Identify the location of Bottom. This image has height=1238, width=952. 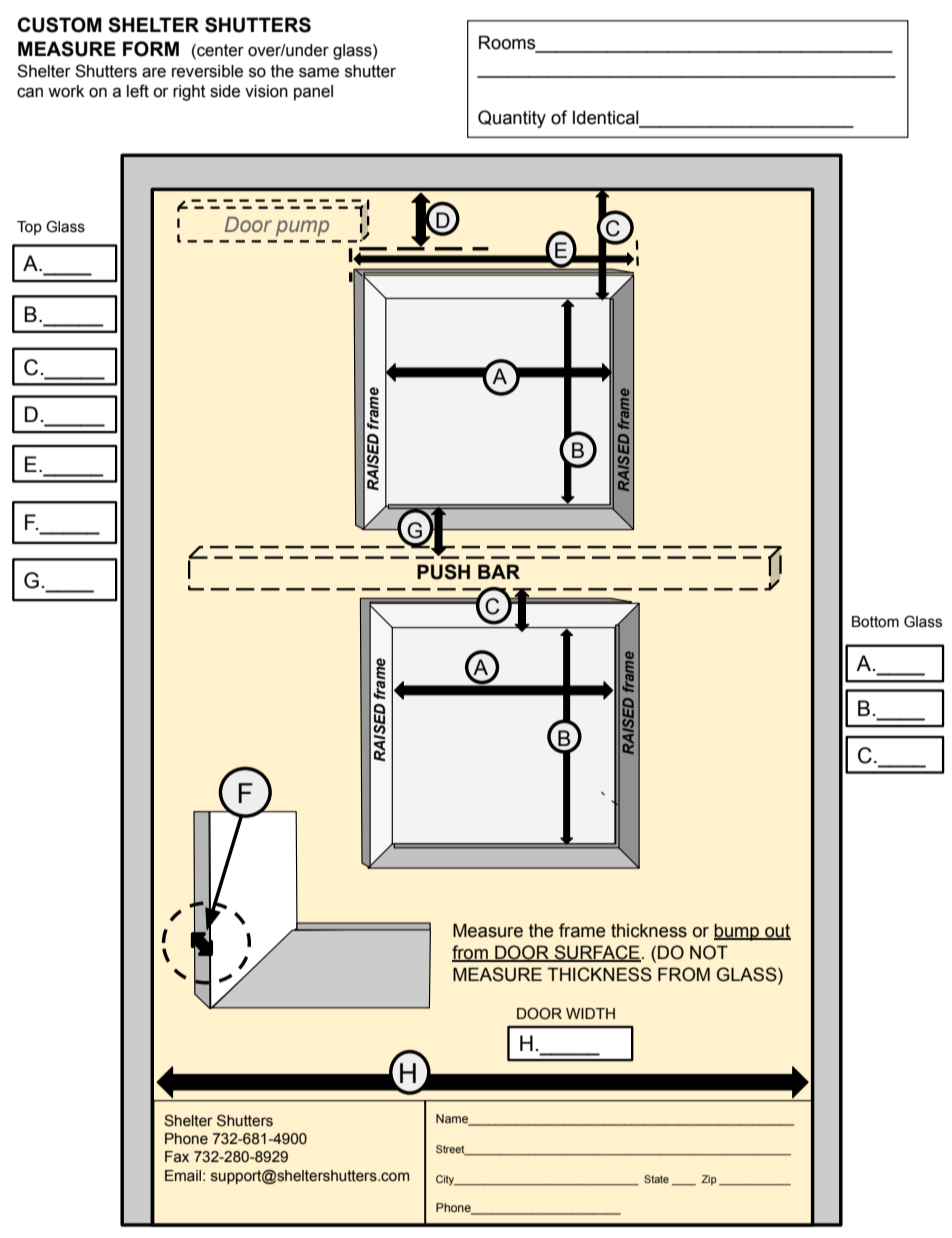
(875, 622).
